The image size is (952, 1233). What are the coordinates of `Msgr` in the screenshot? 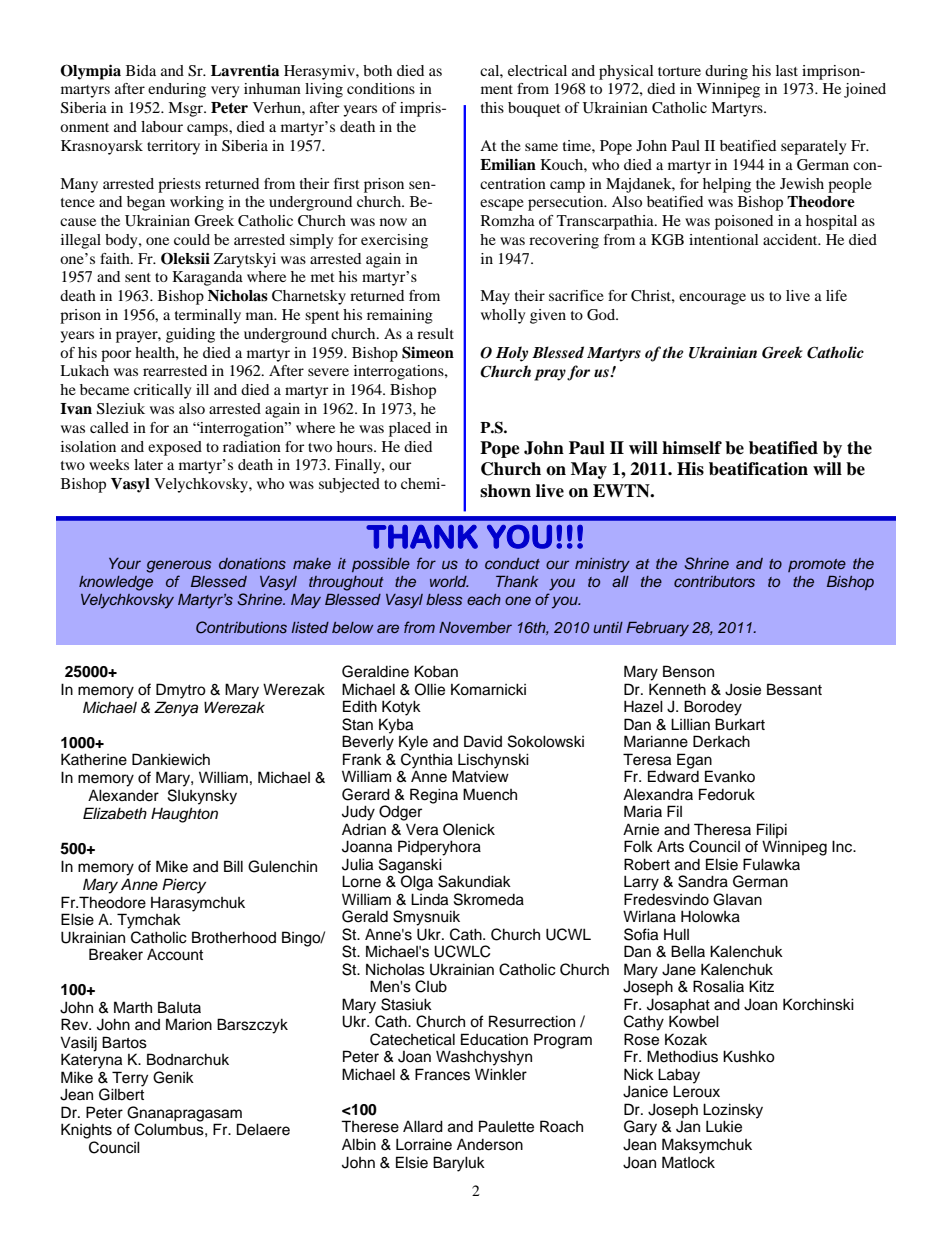 It's located at (187, 109).
